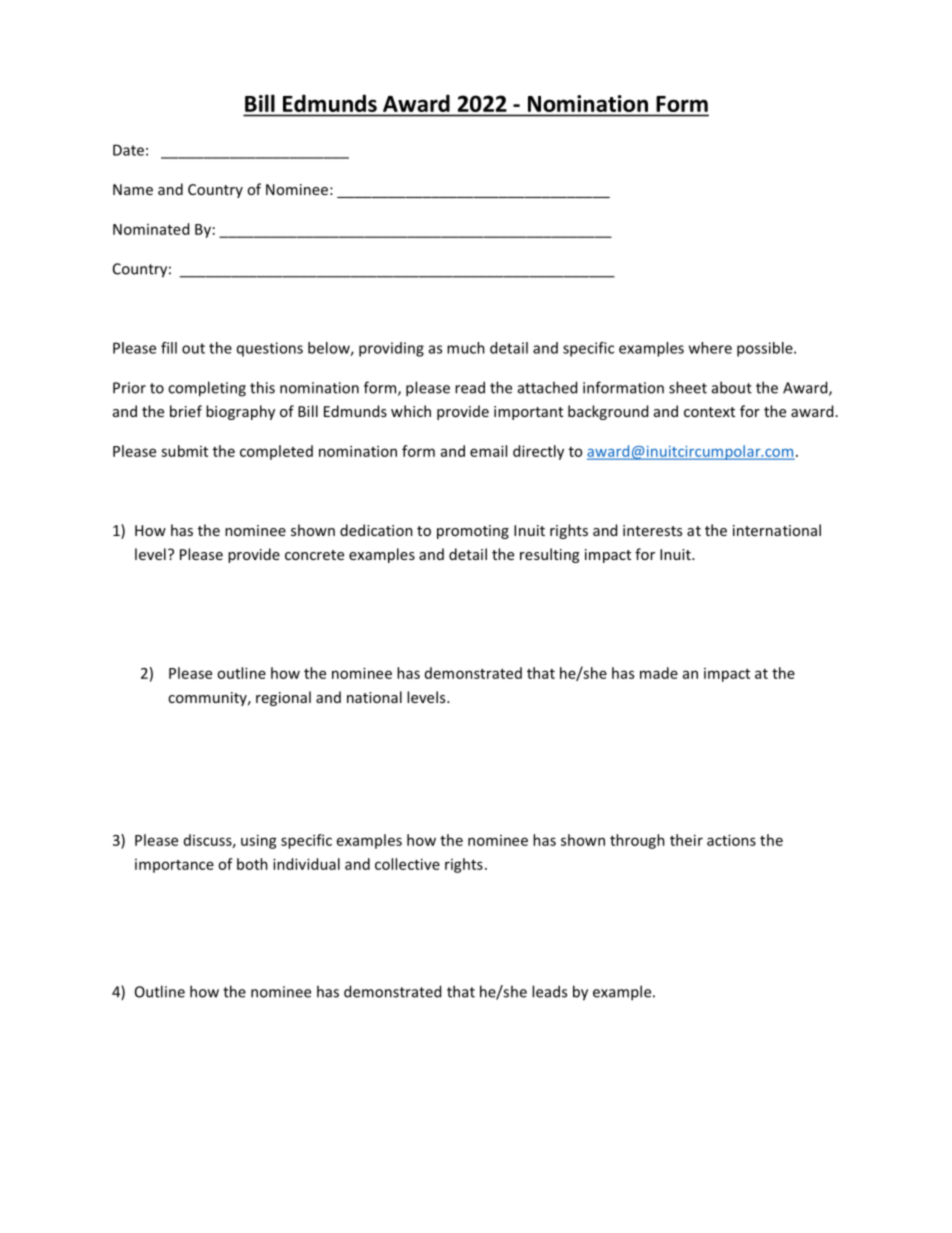 The width and height of the screenshot is (952, 1233). Describe the element at coordinates (174, 866) in the screenshot. I see `importance` at that location.
